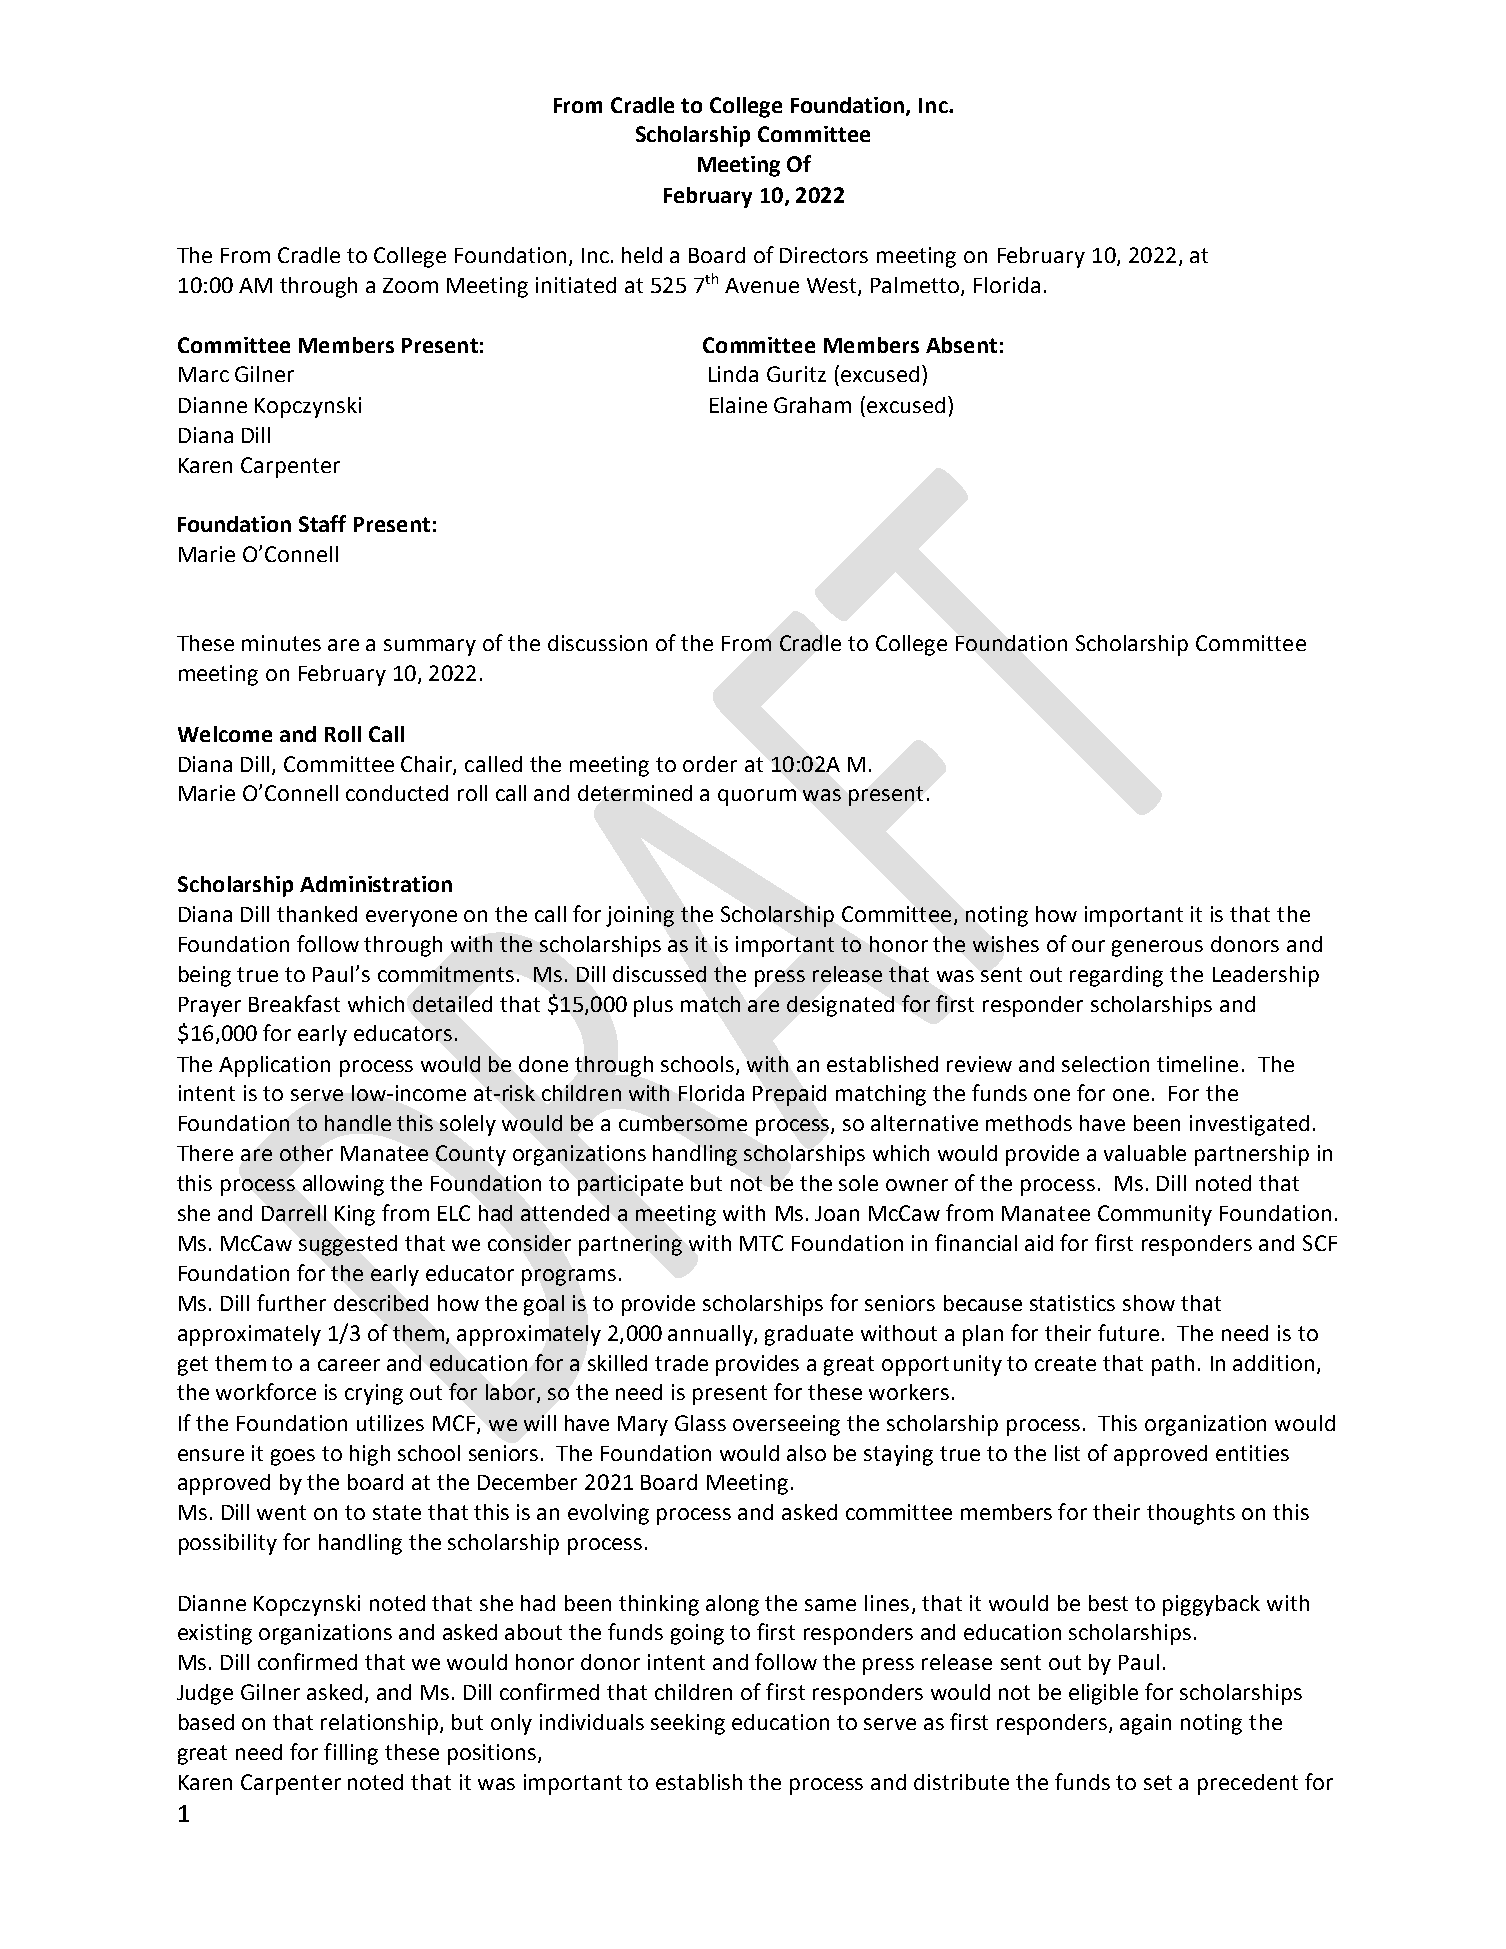 This screenshot has width=1506, height=1949. What do you see at coordinates (916, 286) in the screenshot?
I see `Palmetto` at bounding box center [916, 286].
